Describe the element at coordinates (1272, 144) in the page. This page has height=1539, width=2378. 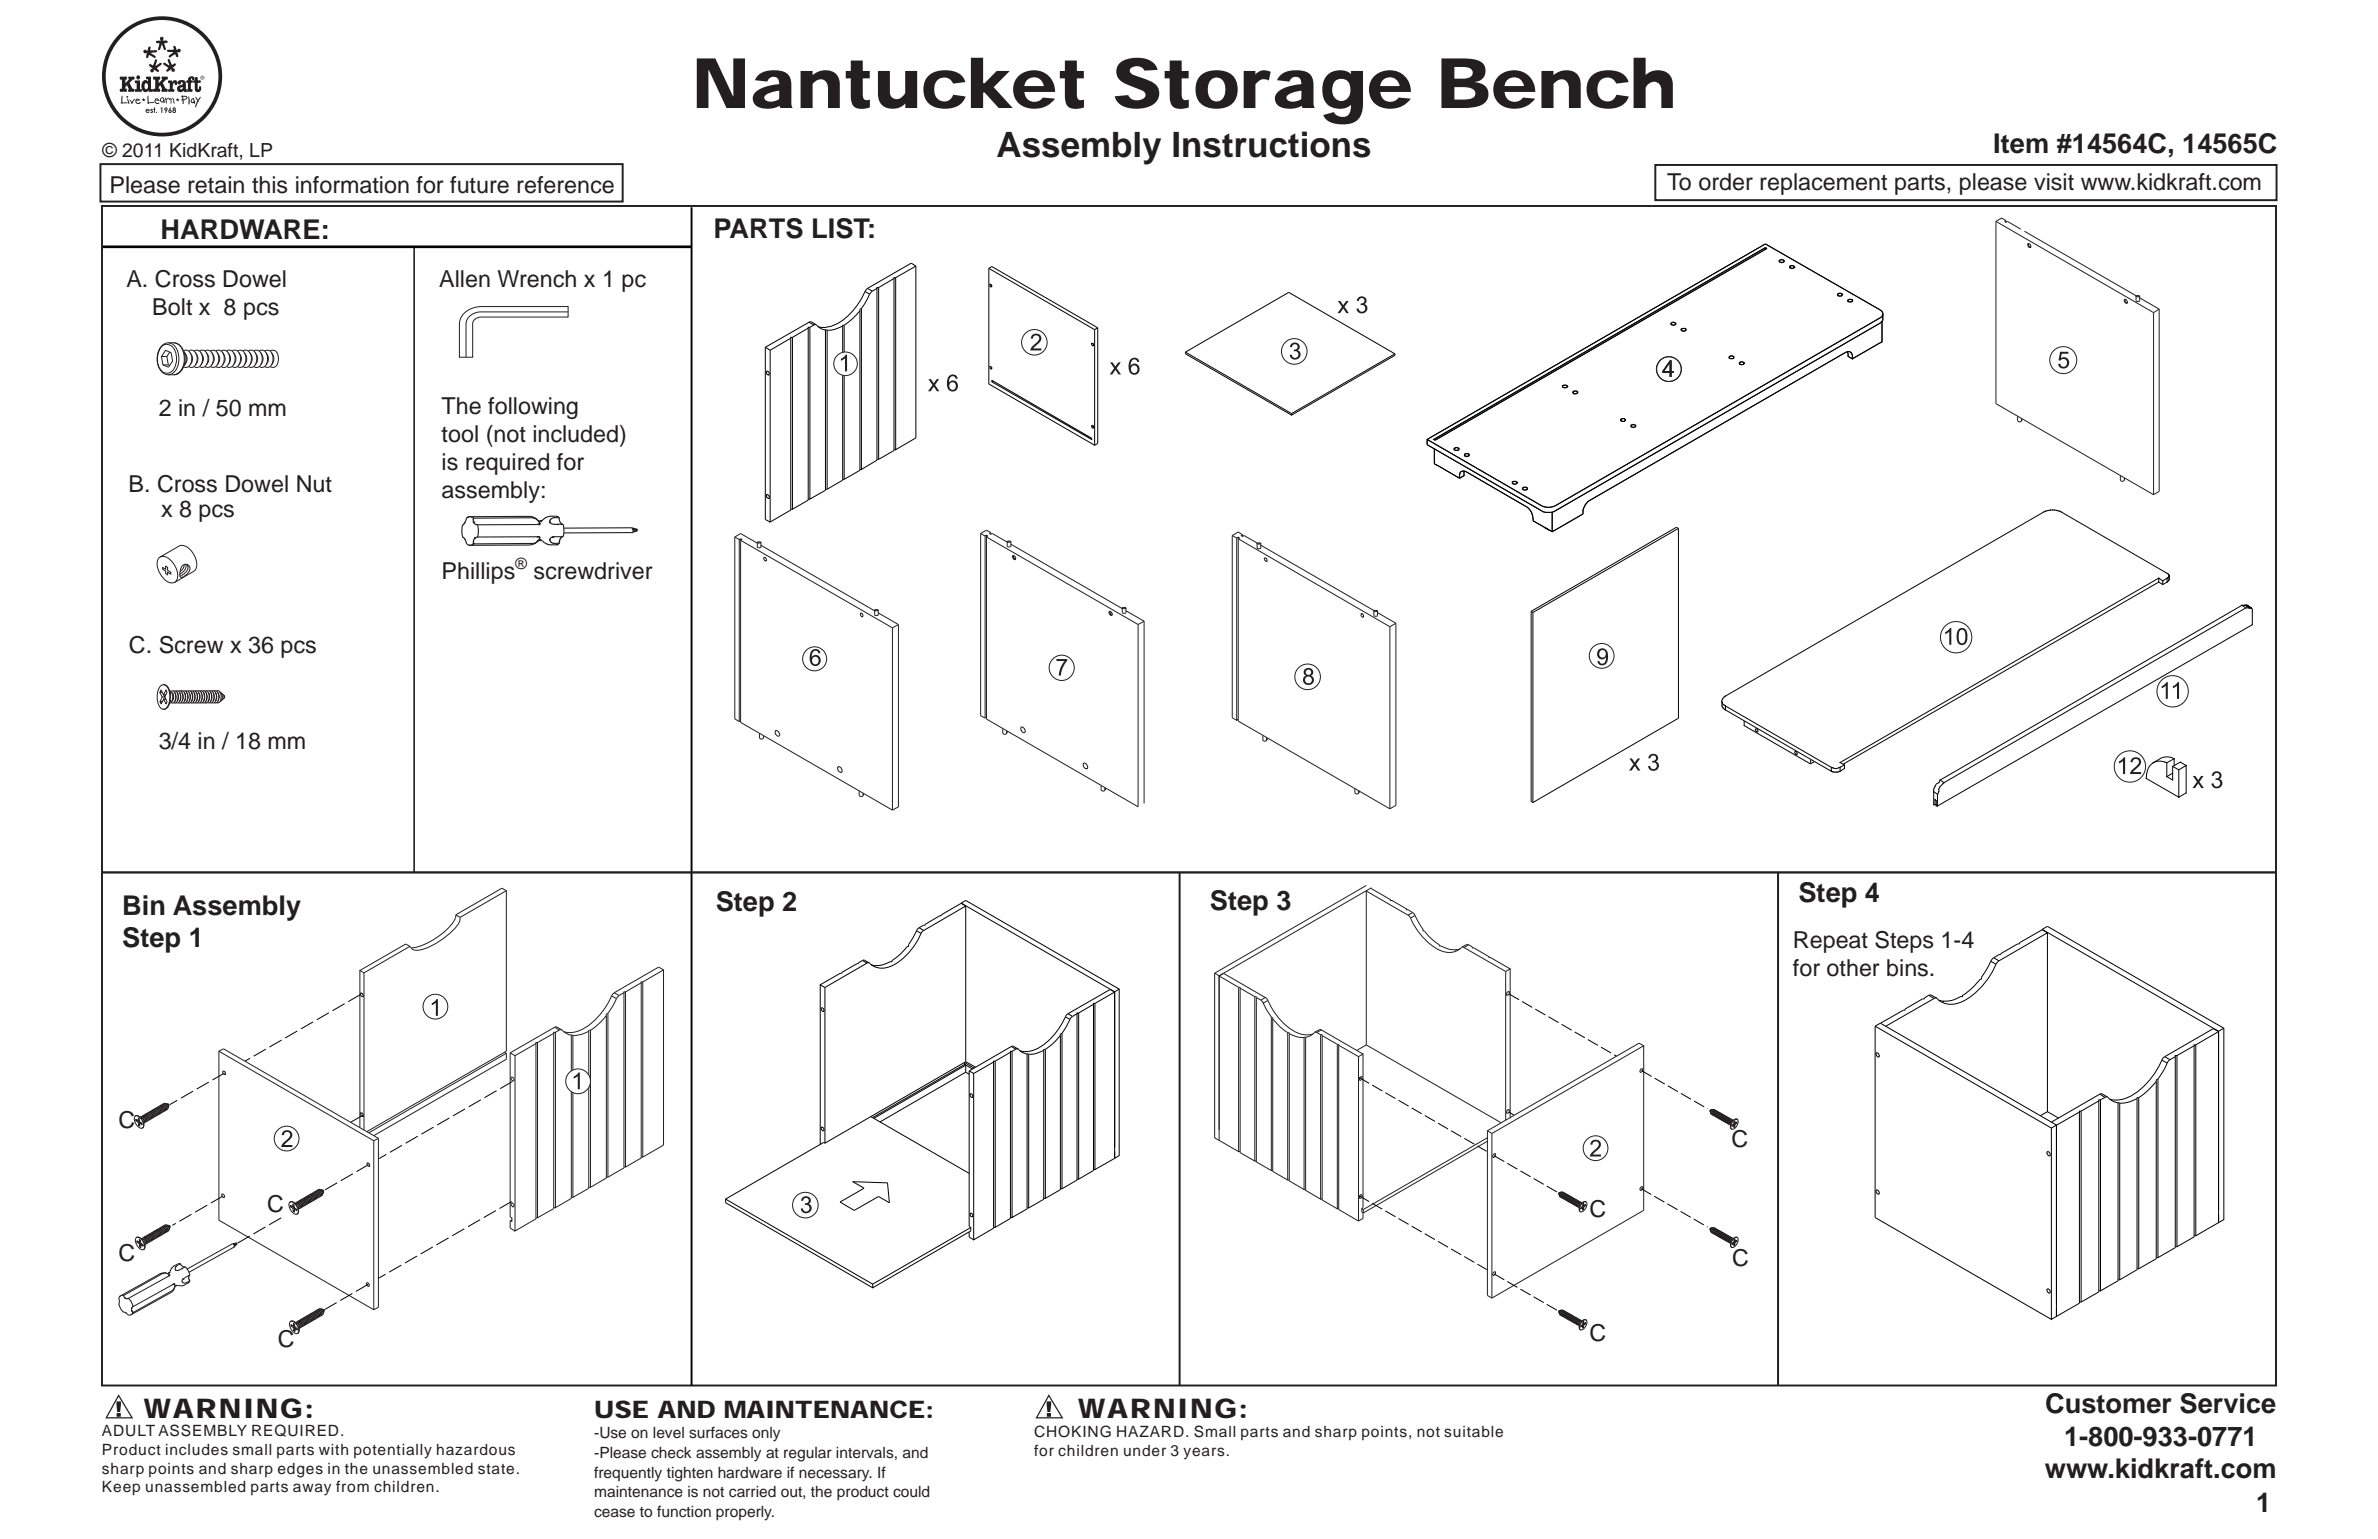
I see `Instructions` at that location.
